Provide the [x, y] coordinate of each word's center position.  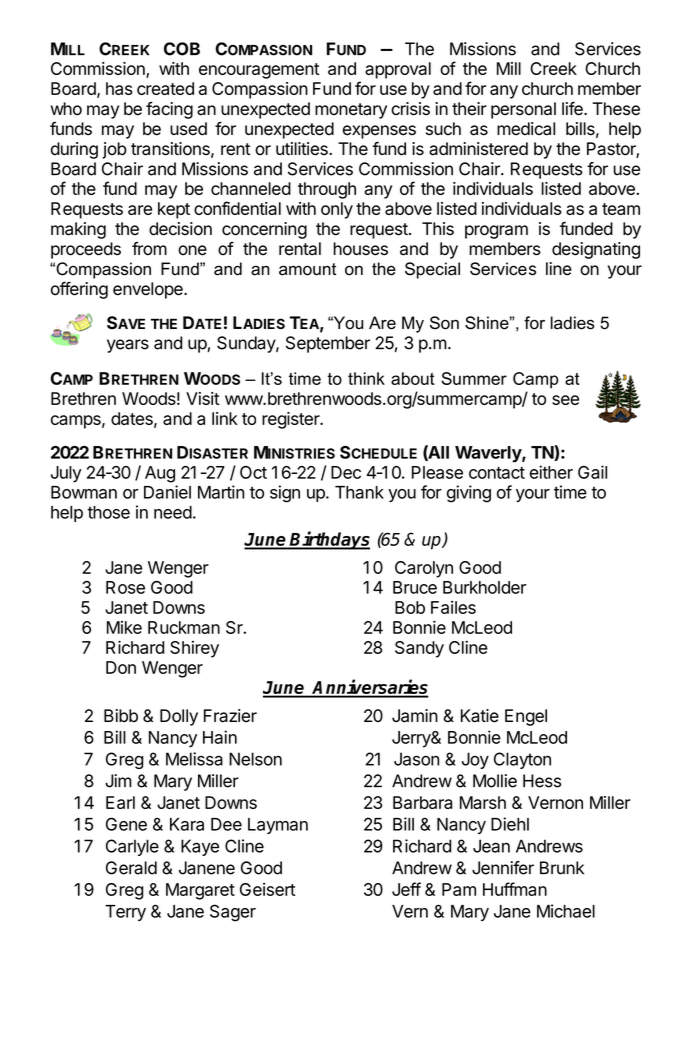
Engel [526, 717]
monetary [351, 111]
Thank [359, 492]
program [496, 232]
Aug [160, 474]
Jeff [406, 889]
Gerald [131, 868]
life [573, 108]
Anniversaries [370, 688]
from [149, 249]
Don [121, 667]
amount [307, 269]
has [119, 88]
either [551, 472]
